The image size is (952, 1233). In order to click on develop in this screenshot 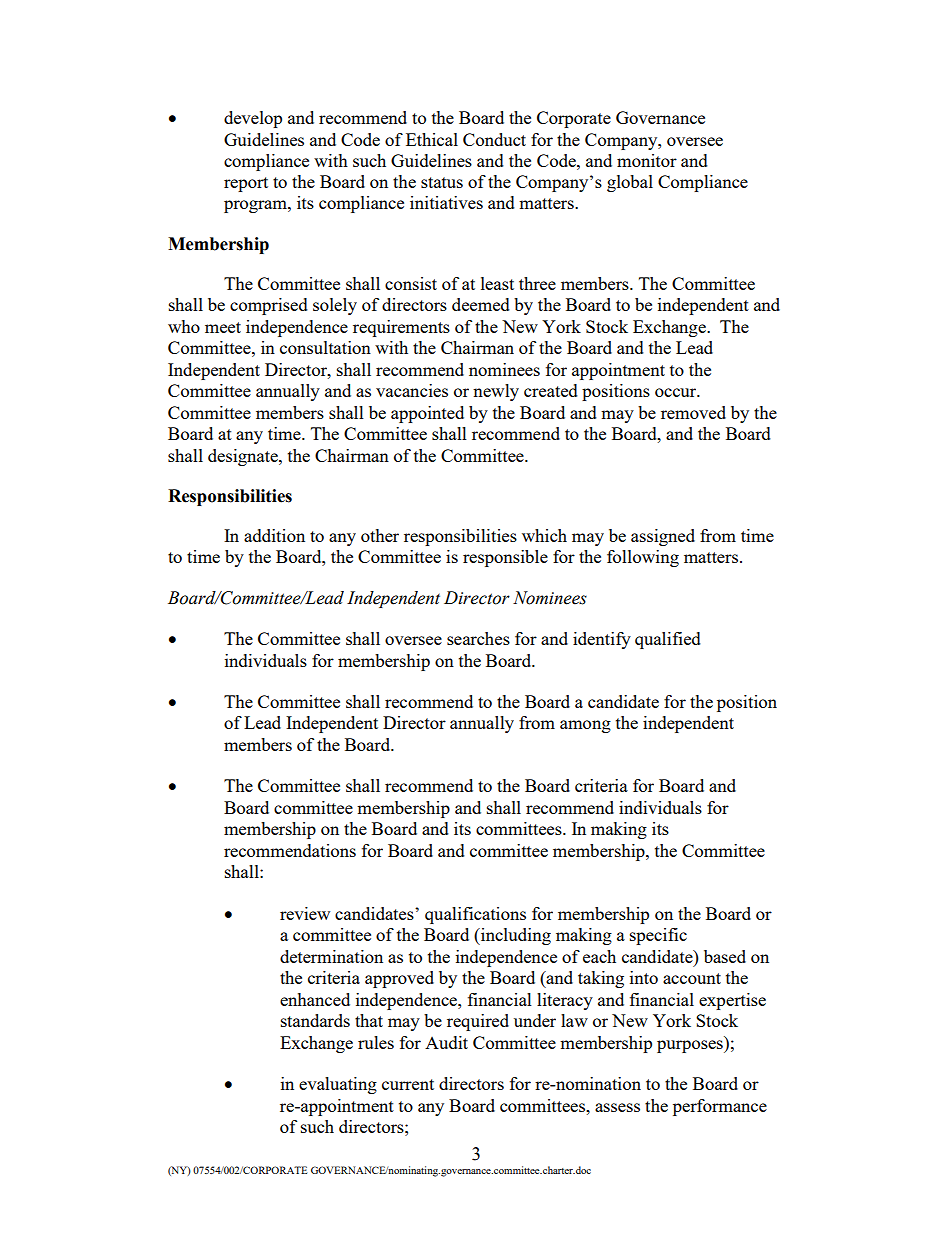, I will do `click(253, 119)`.
